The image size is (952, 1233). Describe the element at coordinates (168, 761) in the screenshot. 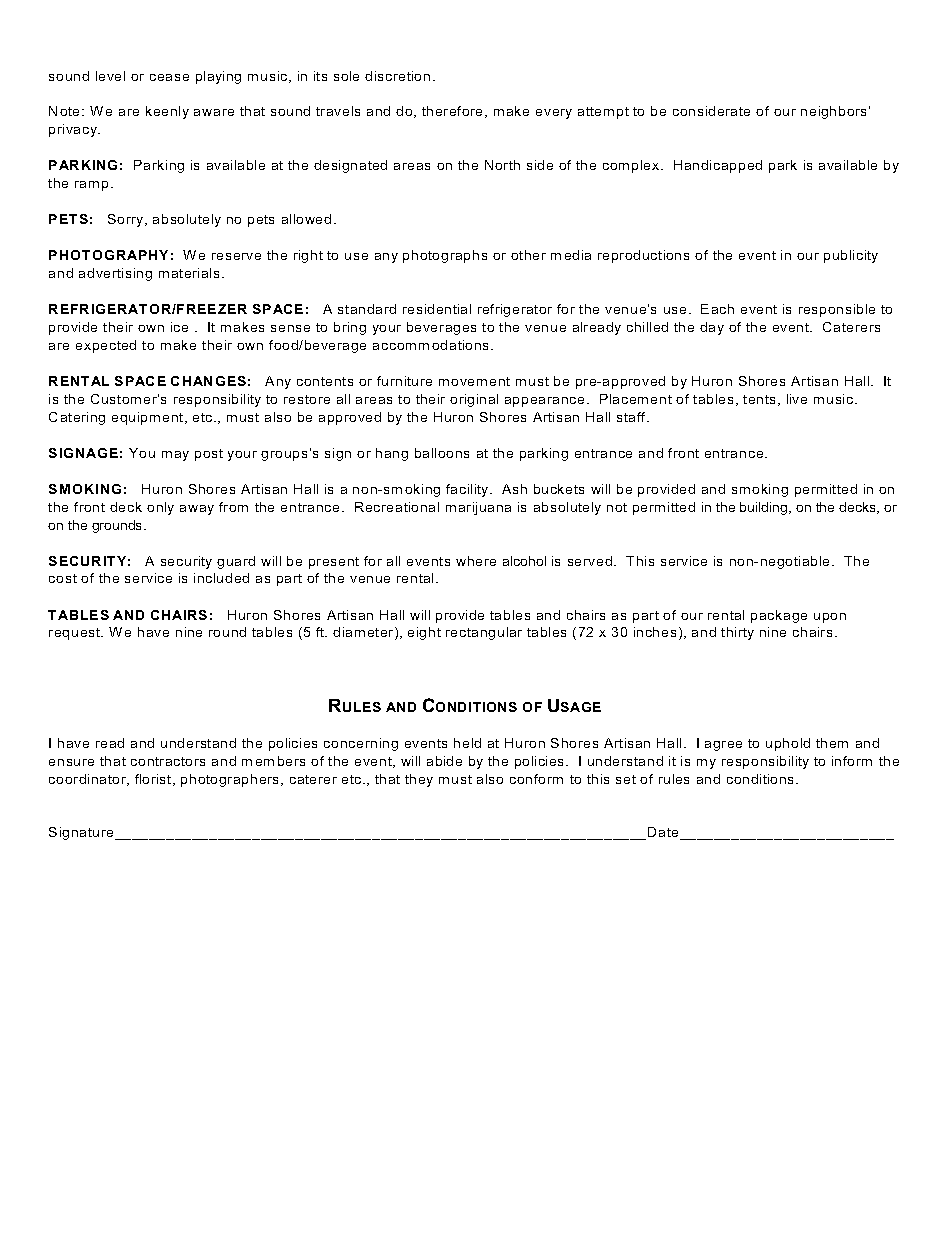

I see `contractors` at that location.
